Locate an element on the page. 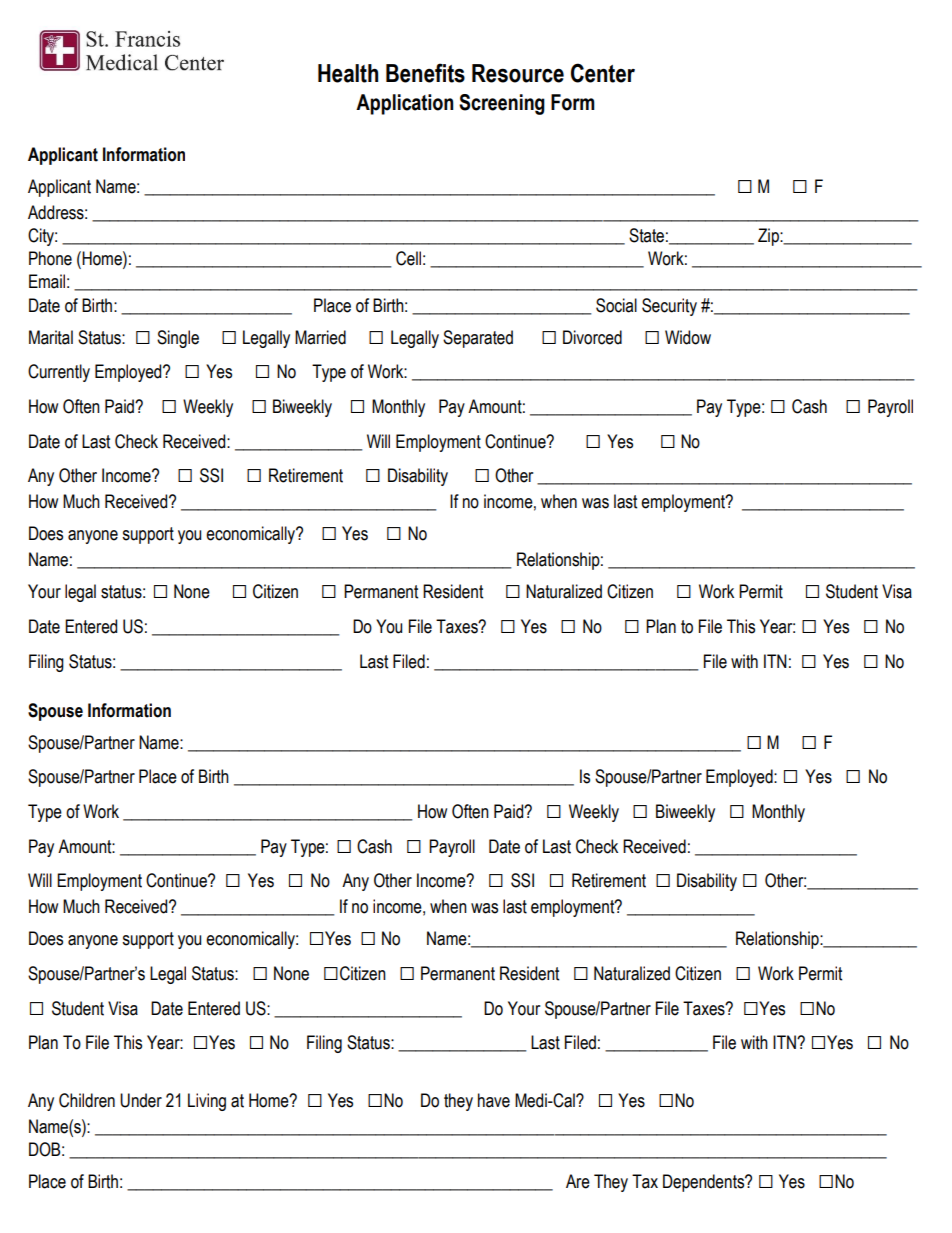 The height and width of the page is (1233, 952). Under is located at coordinates (141, 1100).
